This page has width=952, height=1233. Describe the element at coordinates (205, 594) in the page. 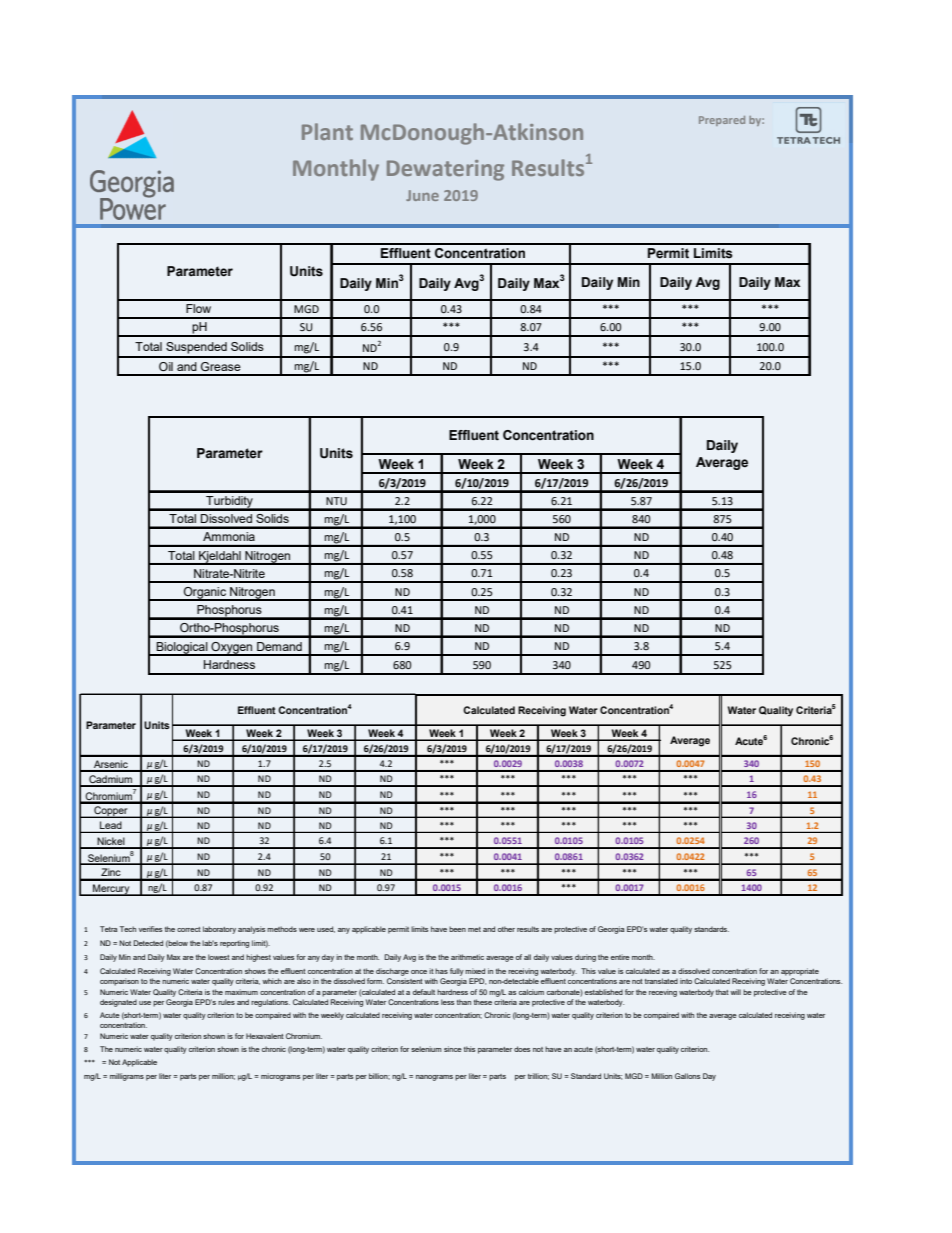

I see `Organic` at that location.
